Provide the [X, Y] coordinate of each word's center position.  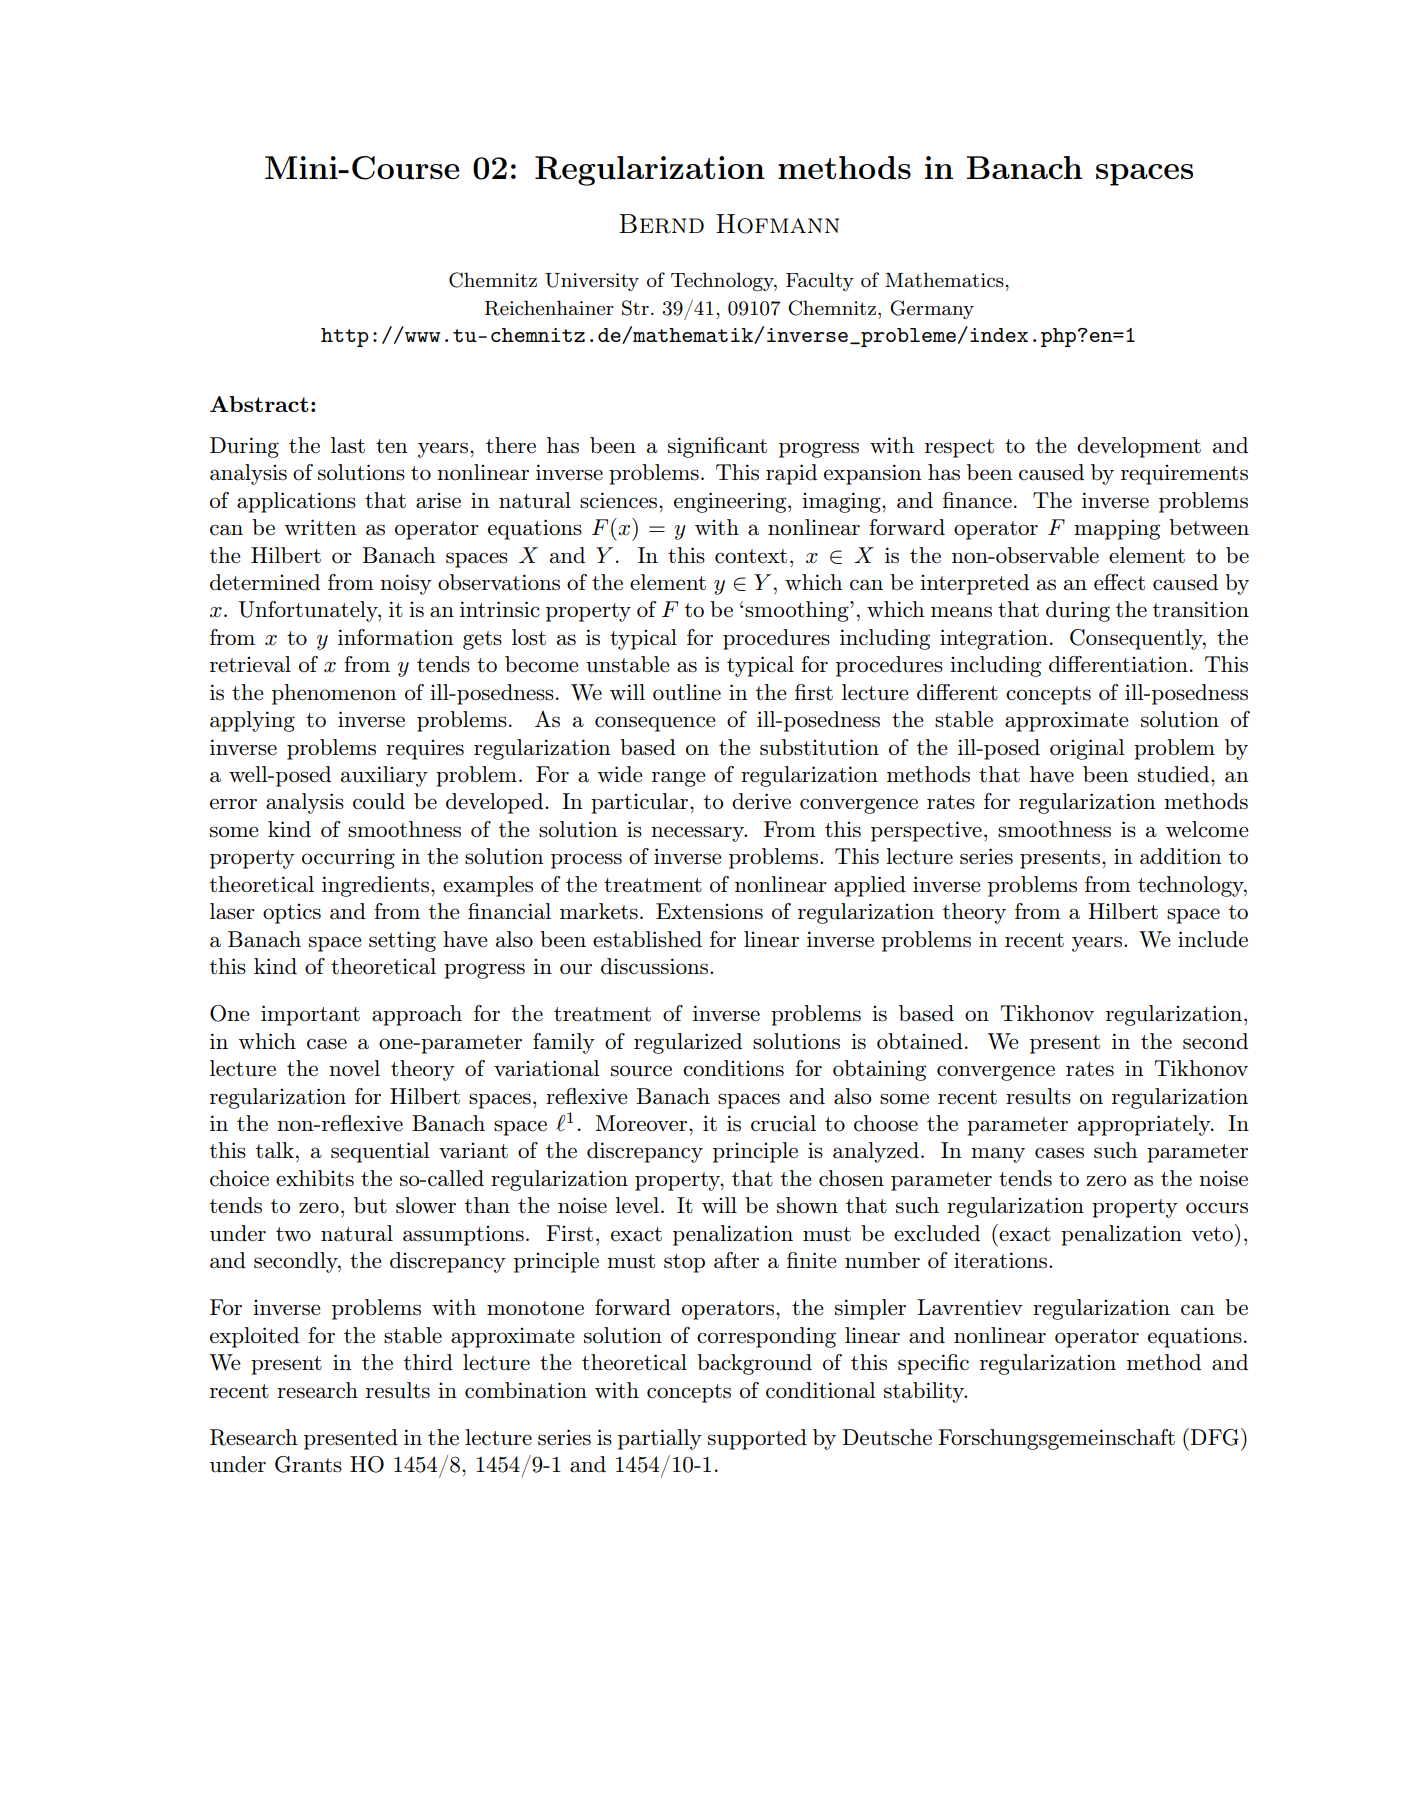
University [592, 282]
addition [1181, 856]
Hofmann [777, 224]
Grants [308, 1464]
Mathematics [945, 279]
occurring [348, 858]
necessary [699, 834]
